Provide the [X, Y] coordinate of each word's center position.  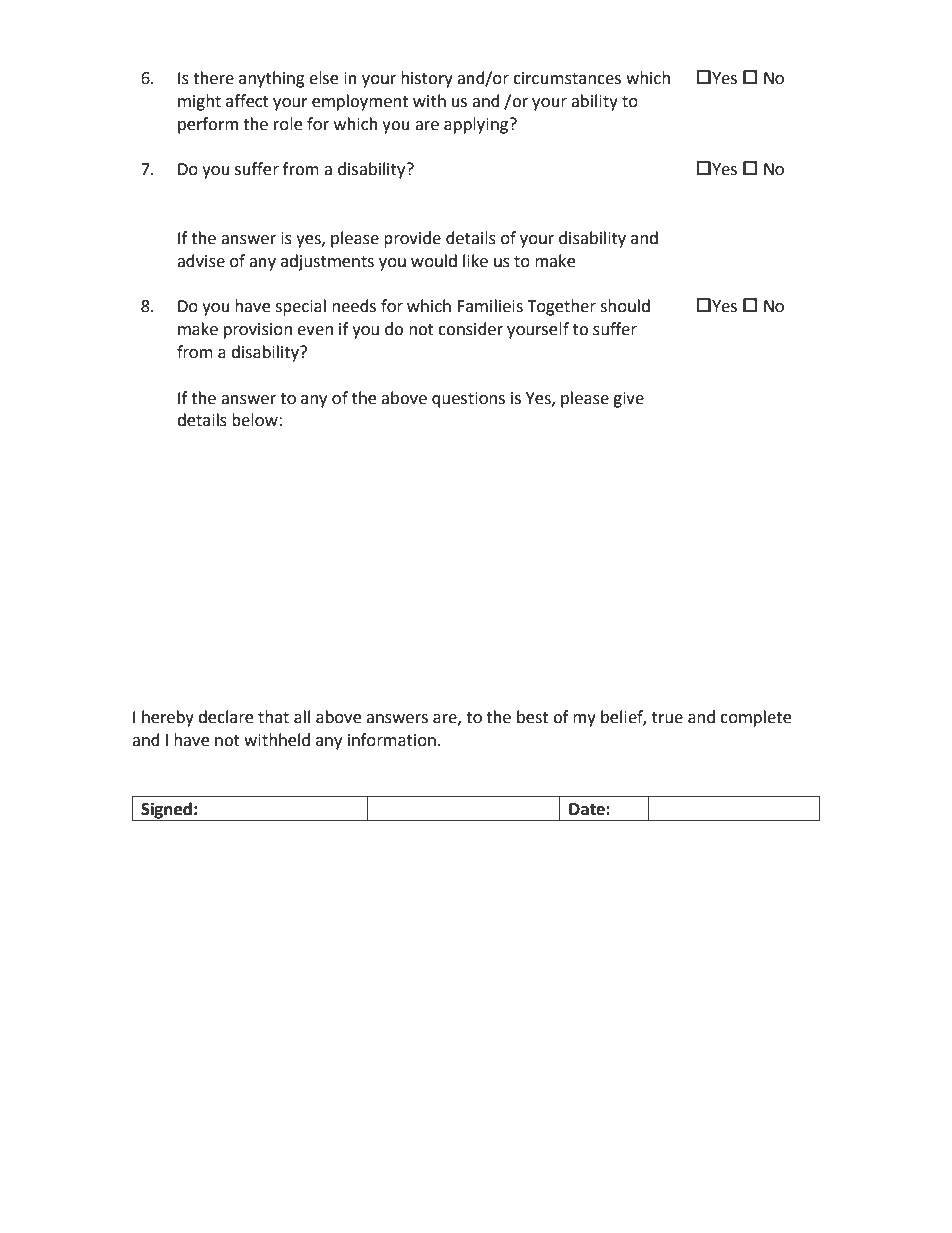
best [532, 717]
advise [201, 261]
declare [225, 717]
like [475, 261]
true [667, 718]
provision [258, 331]
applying [476, 125]
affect [247, 101]
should [625, 306]
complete [755, 718]
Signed [166, 811]
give [628, 400]
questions [468, 400]
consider [470, 329]
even [315, 331]
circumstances [567, 78]
